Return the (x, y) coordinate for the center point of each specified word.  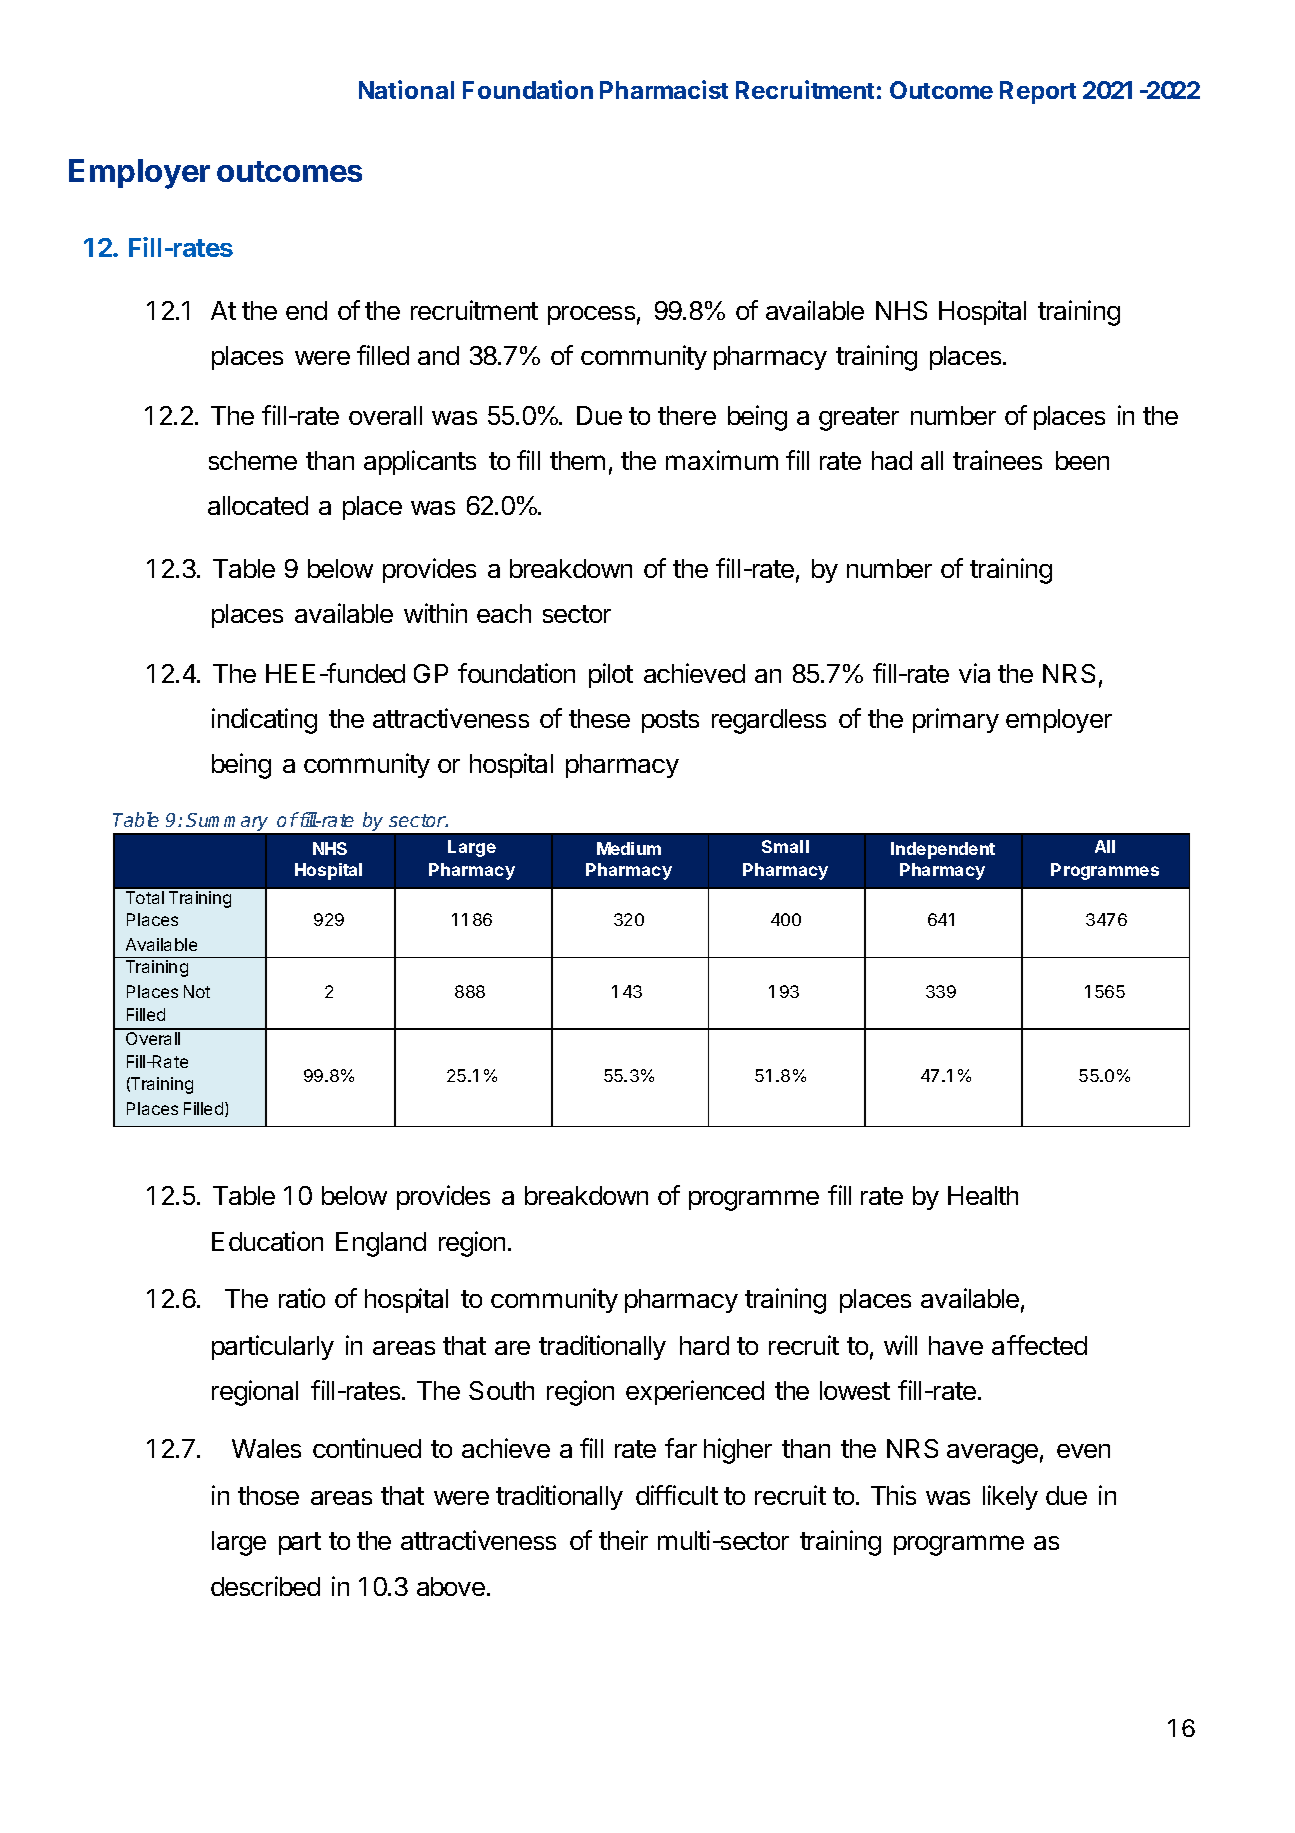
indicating (264, 721)
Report (1038, 92)
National (406, 89)
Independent (943, 850)
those (268, 1495)
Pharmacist (664, 89)
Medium (629, 848)
